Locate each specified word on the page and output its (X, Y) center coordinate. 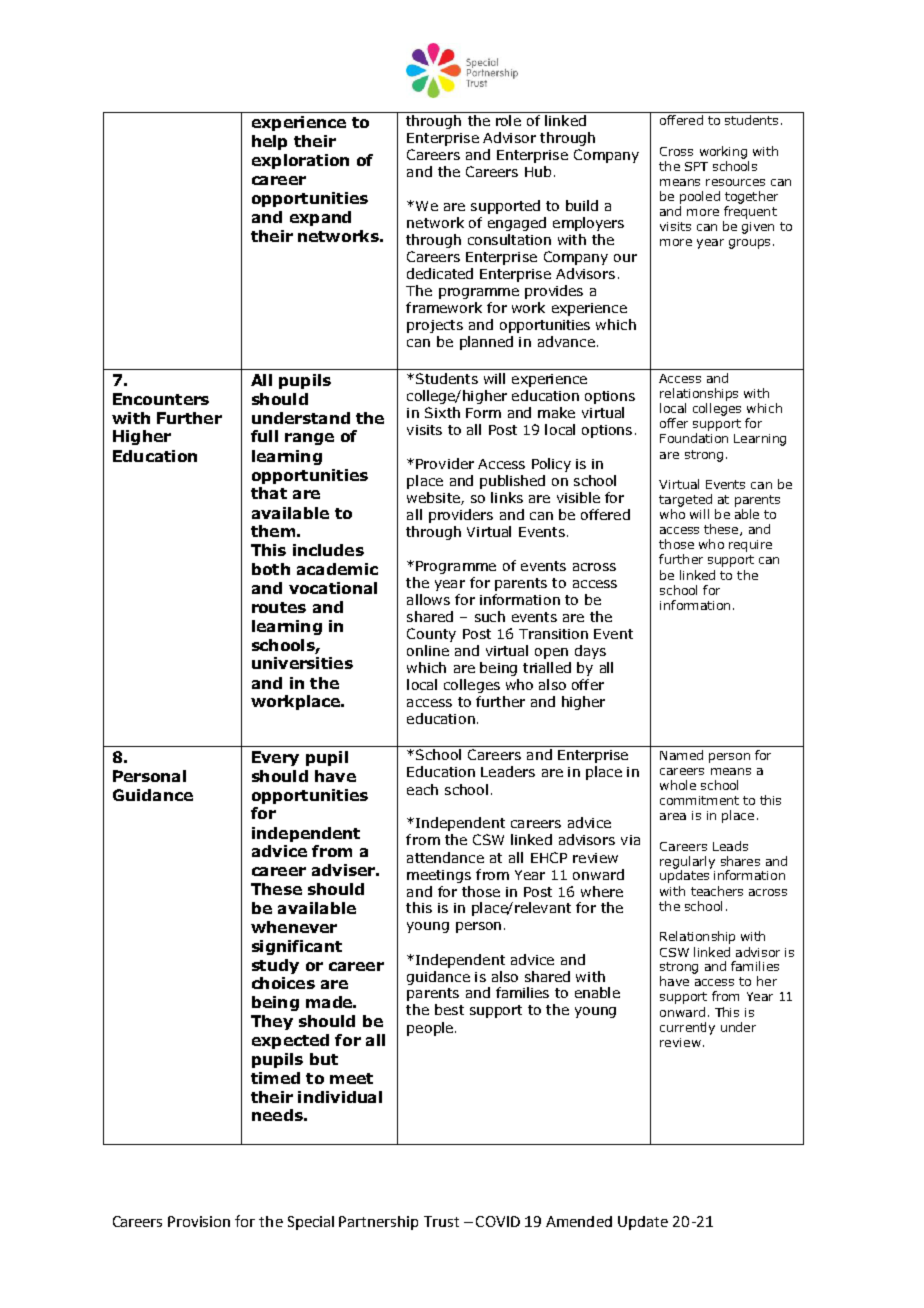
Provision (199, 1221)
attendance (445, 857)
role (508, 120)
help (269, 142)
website (434, 498)
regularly (687, 863)
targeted (685, 500)
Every (275, 758)
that (269, 493)
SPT (696, 166)
